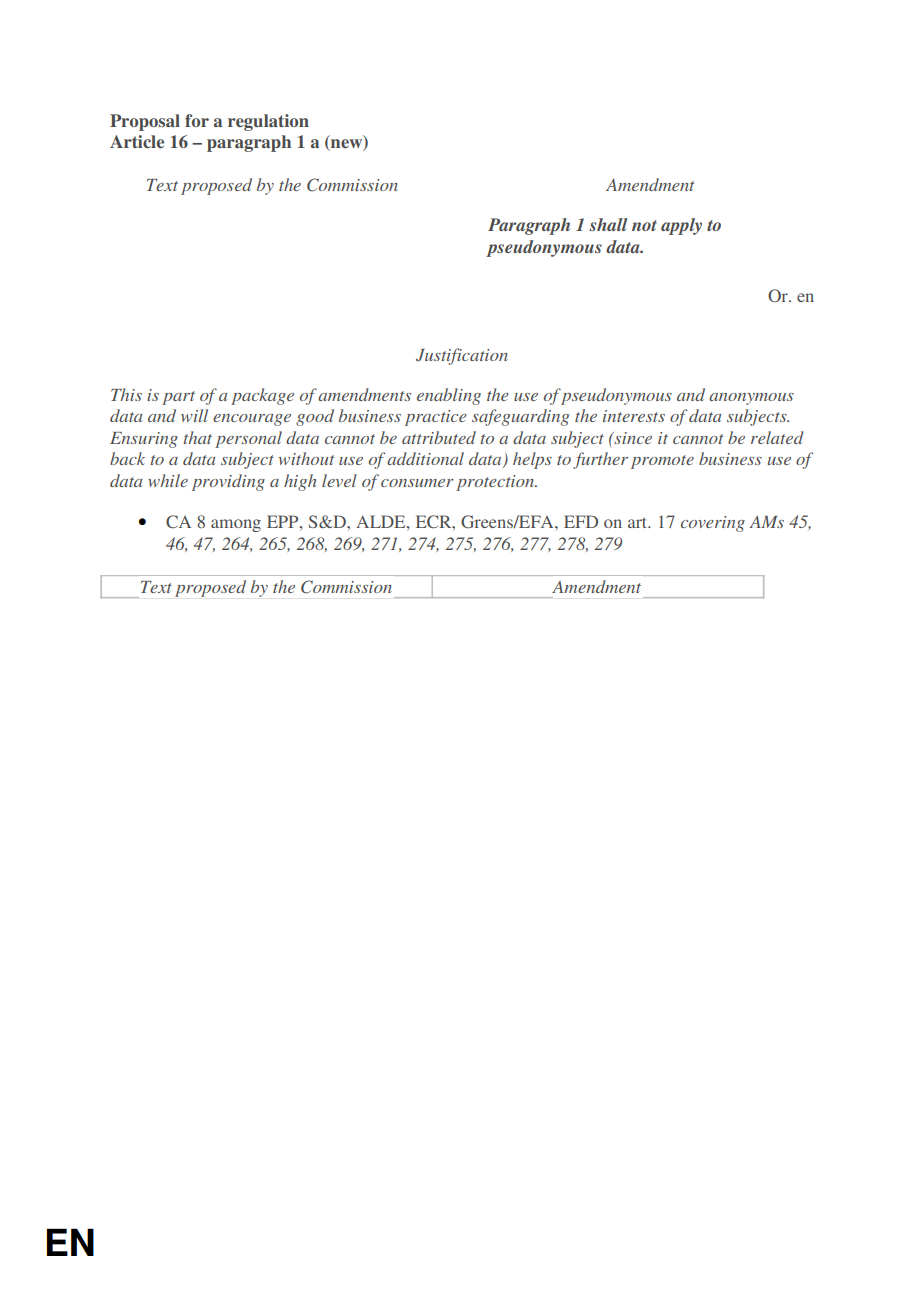 The width and height of the screenshot is (924, 1308). What do you see at coordinates (197, 120) in the screenshot?
I see `for` at bounding box center [197, 120].
